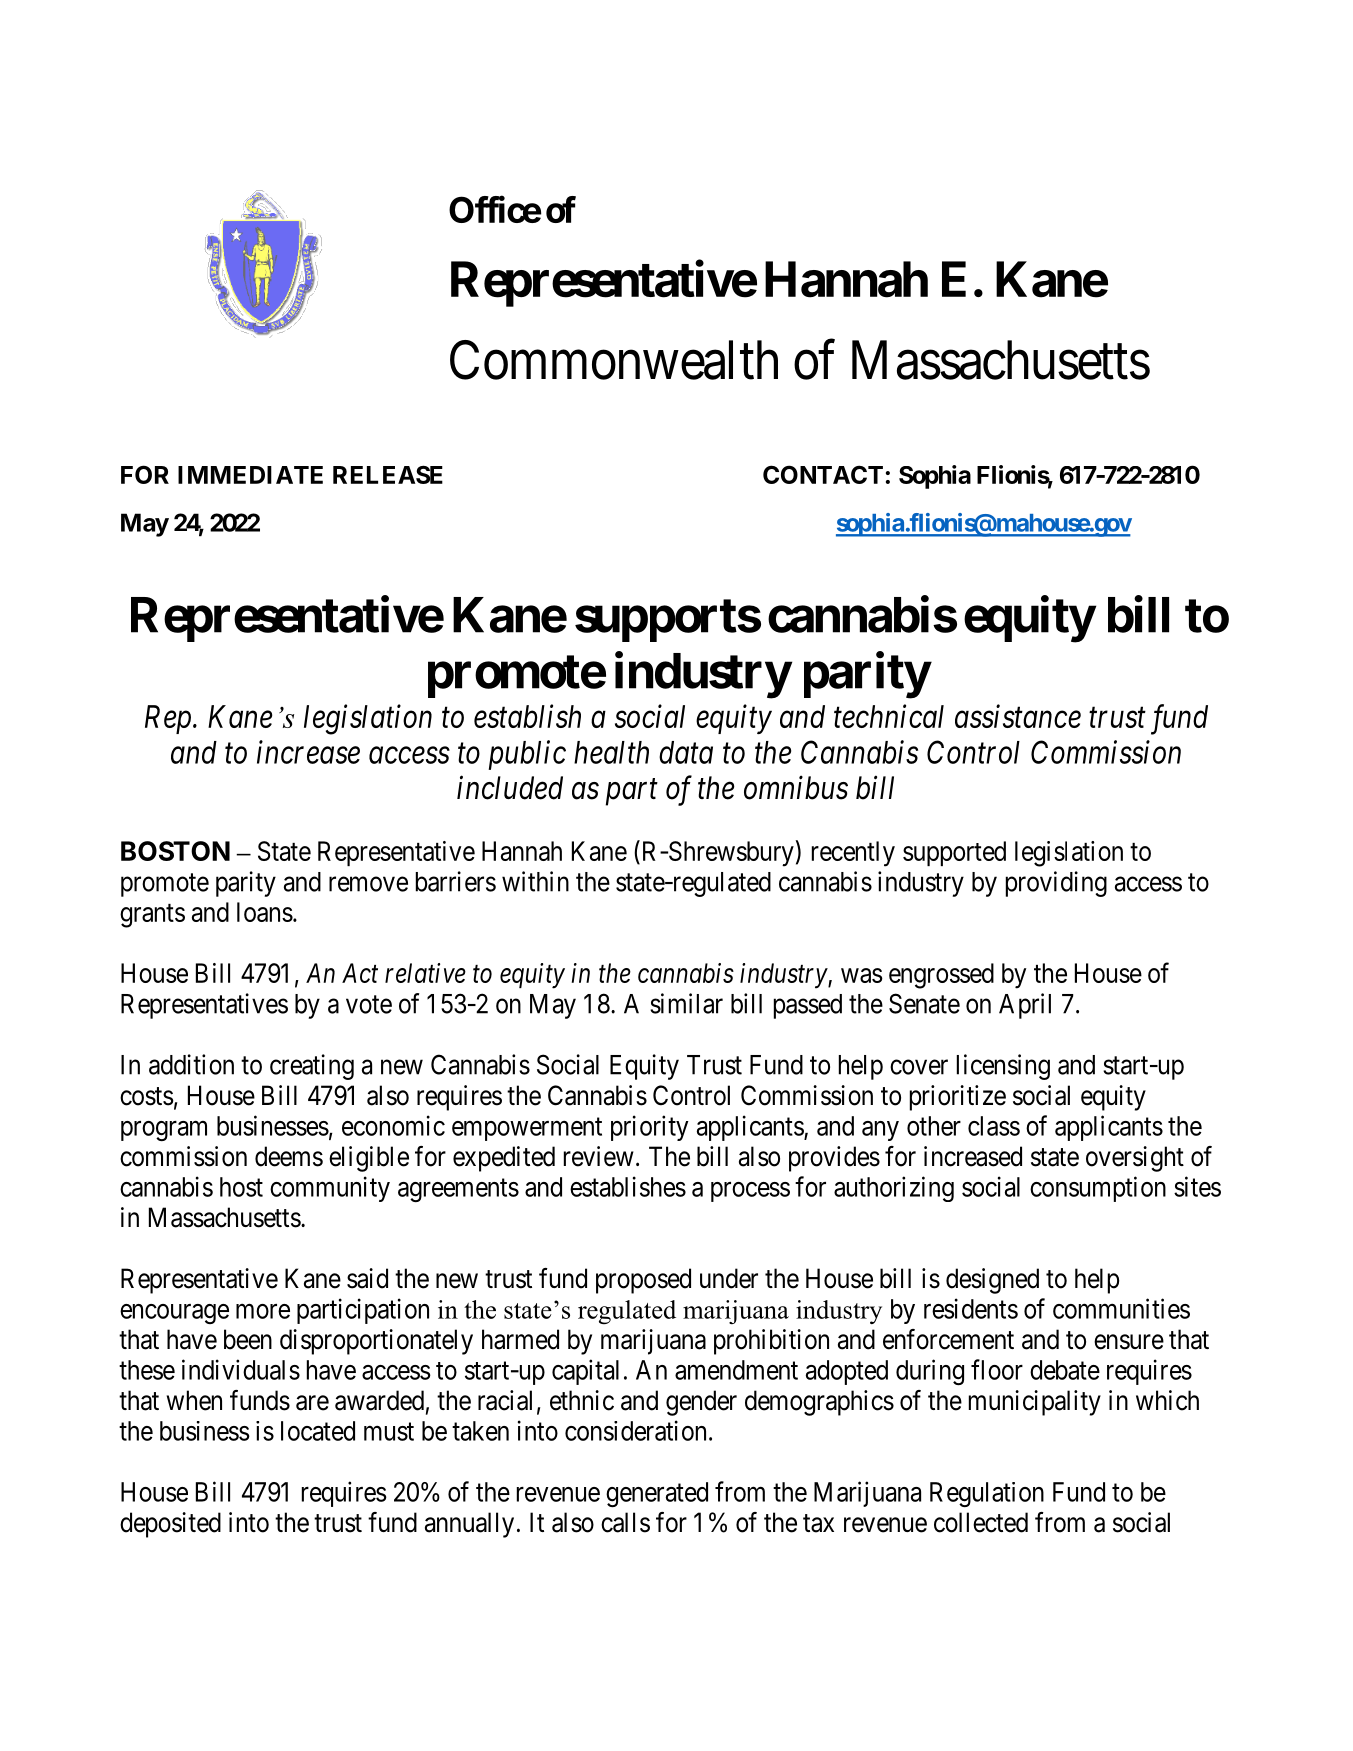  Describe the element at coordinates (686, 752) in the page. I see `data` at that location.
